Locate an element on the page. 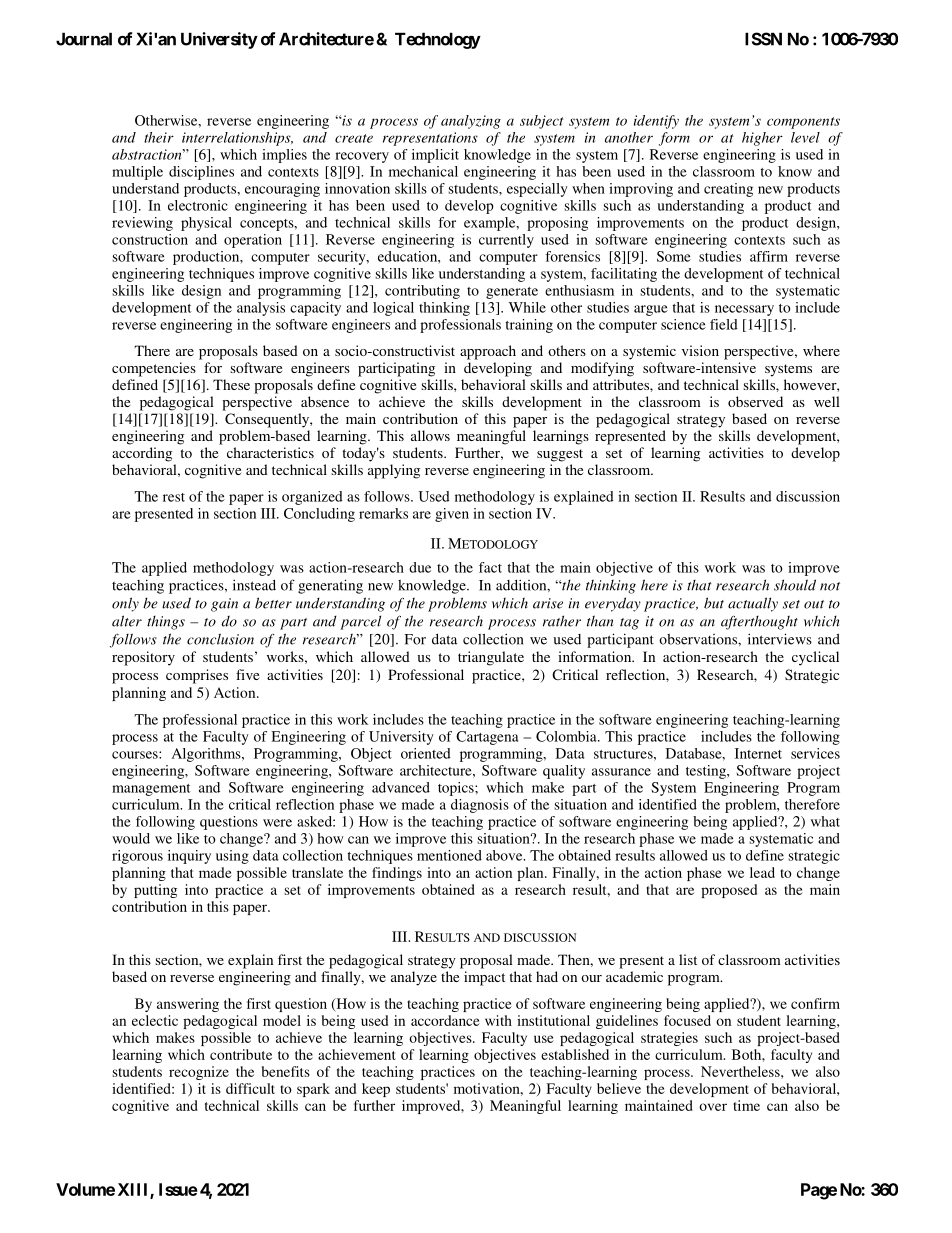 This page has height=1233, width=952. diagnosis is located at coordinates (480, 806).
